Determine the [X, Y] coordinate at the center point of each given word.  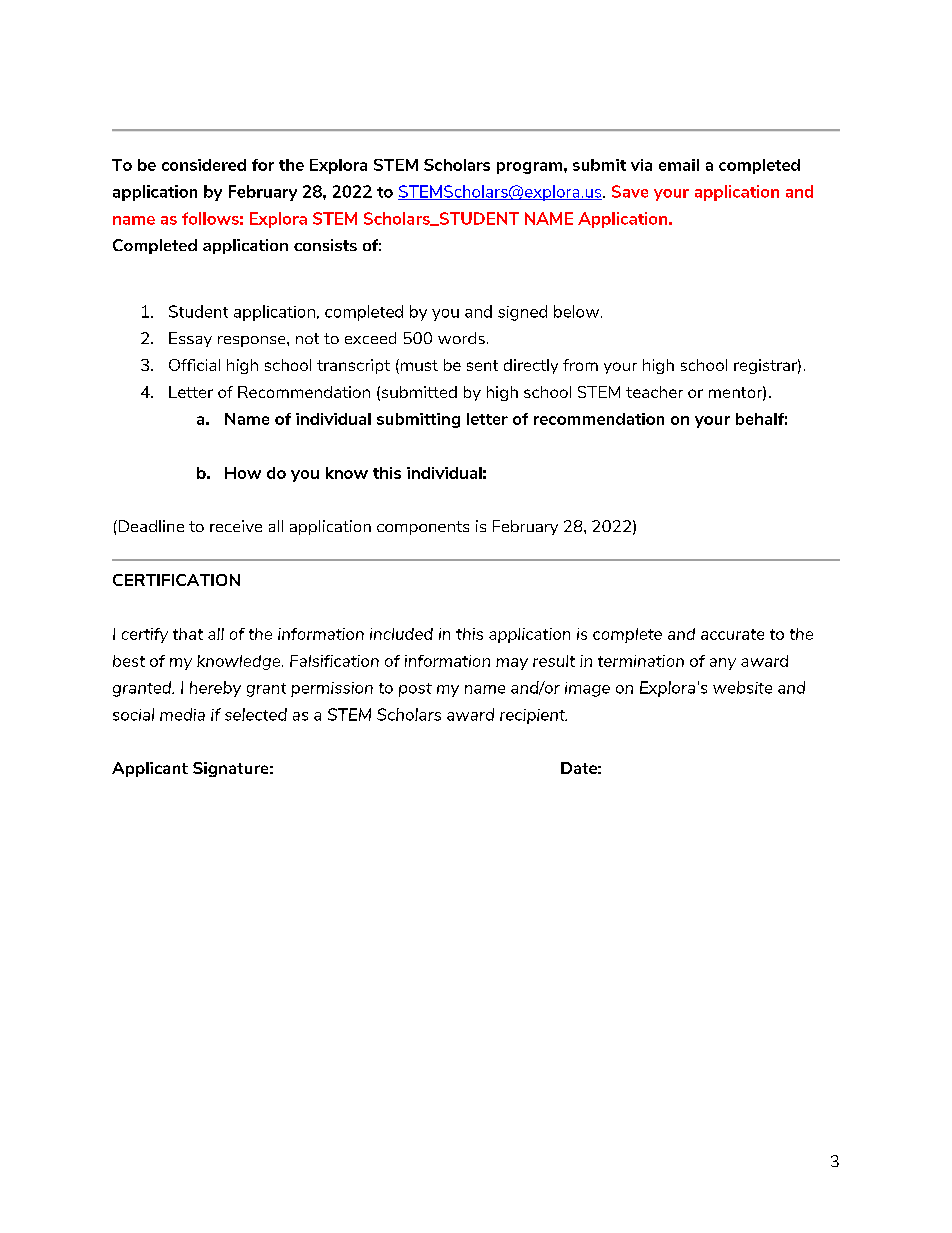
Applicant [150, 769]
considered [204, 165]
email [679, 165]
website [742, 687]
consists [325, 245]
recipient [533, 716]
